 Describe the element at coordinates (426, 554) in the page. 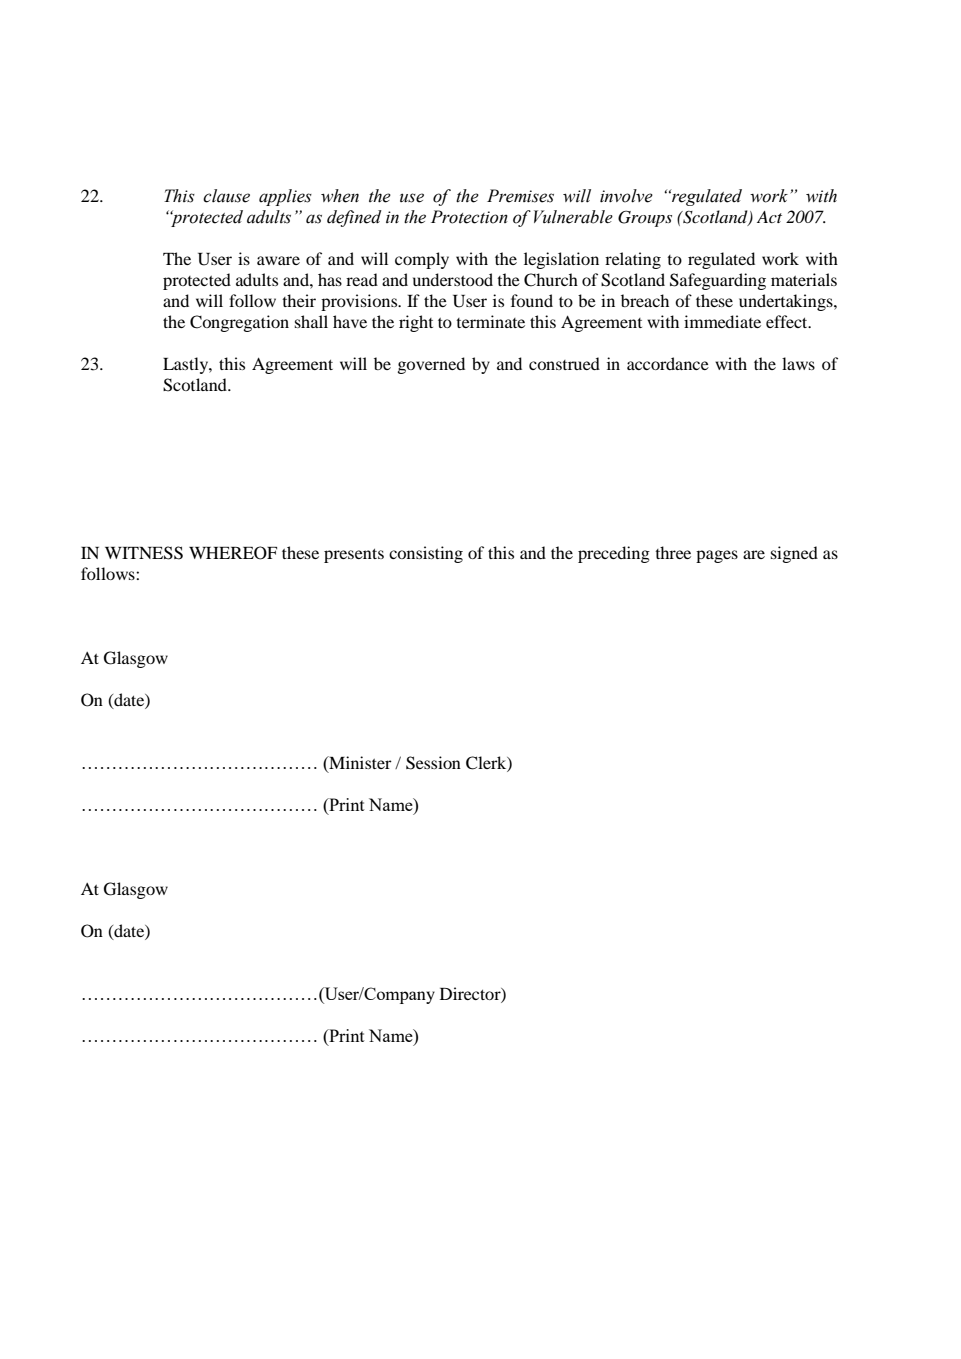

I see `consisting` at that location.
